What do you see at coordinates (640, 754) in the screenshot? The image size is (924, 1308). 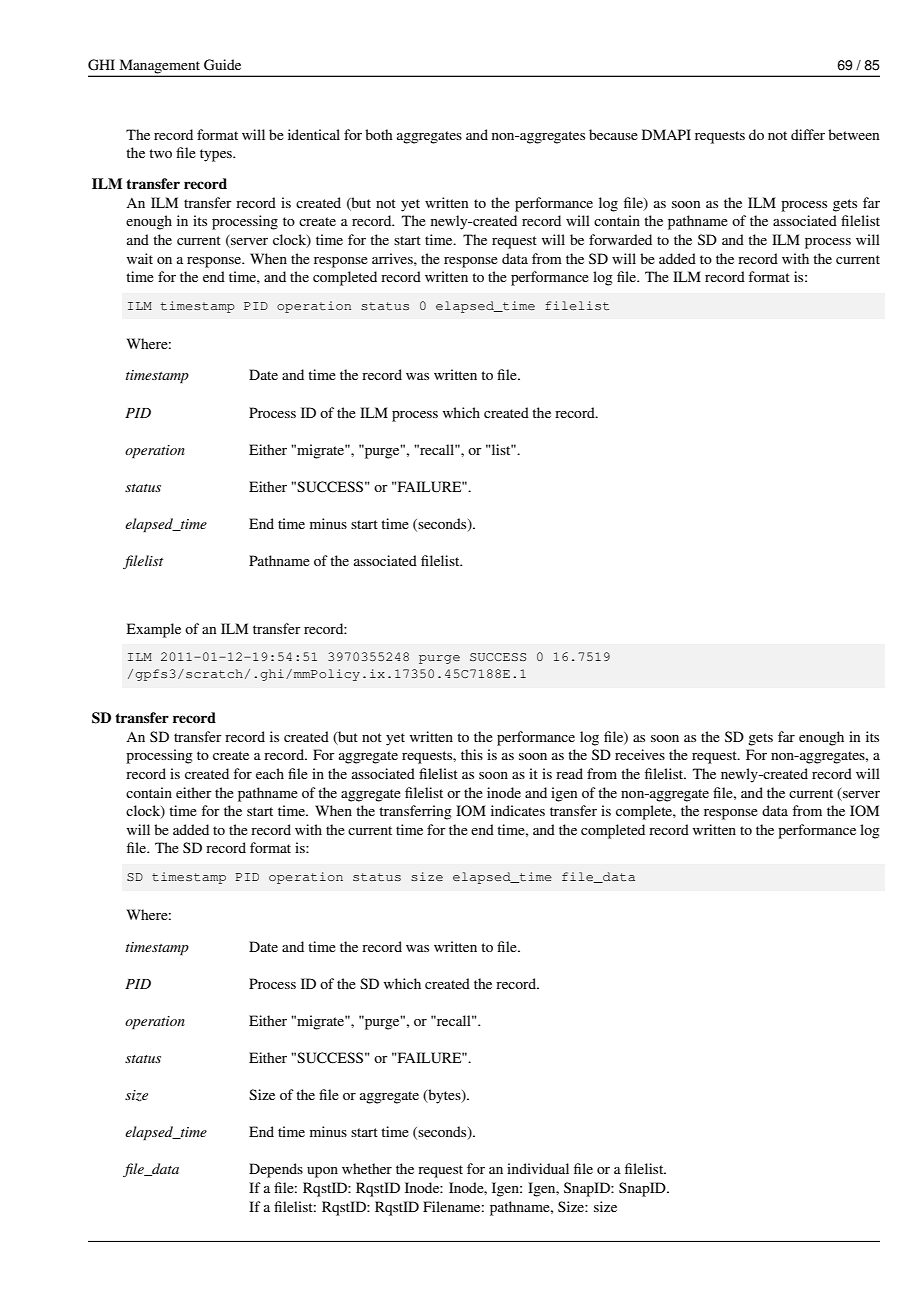 I see `receives` at bounding box center [640, 754].
